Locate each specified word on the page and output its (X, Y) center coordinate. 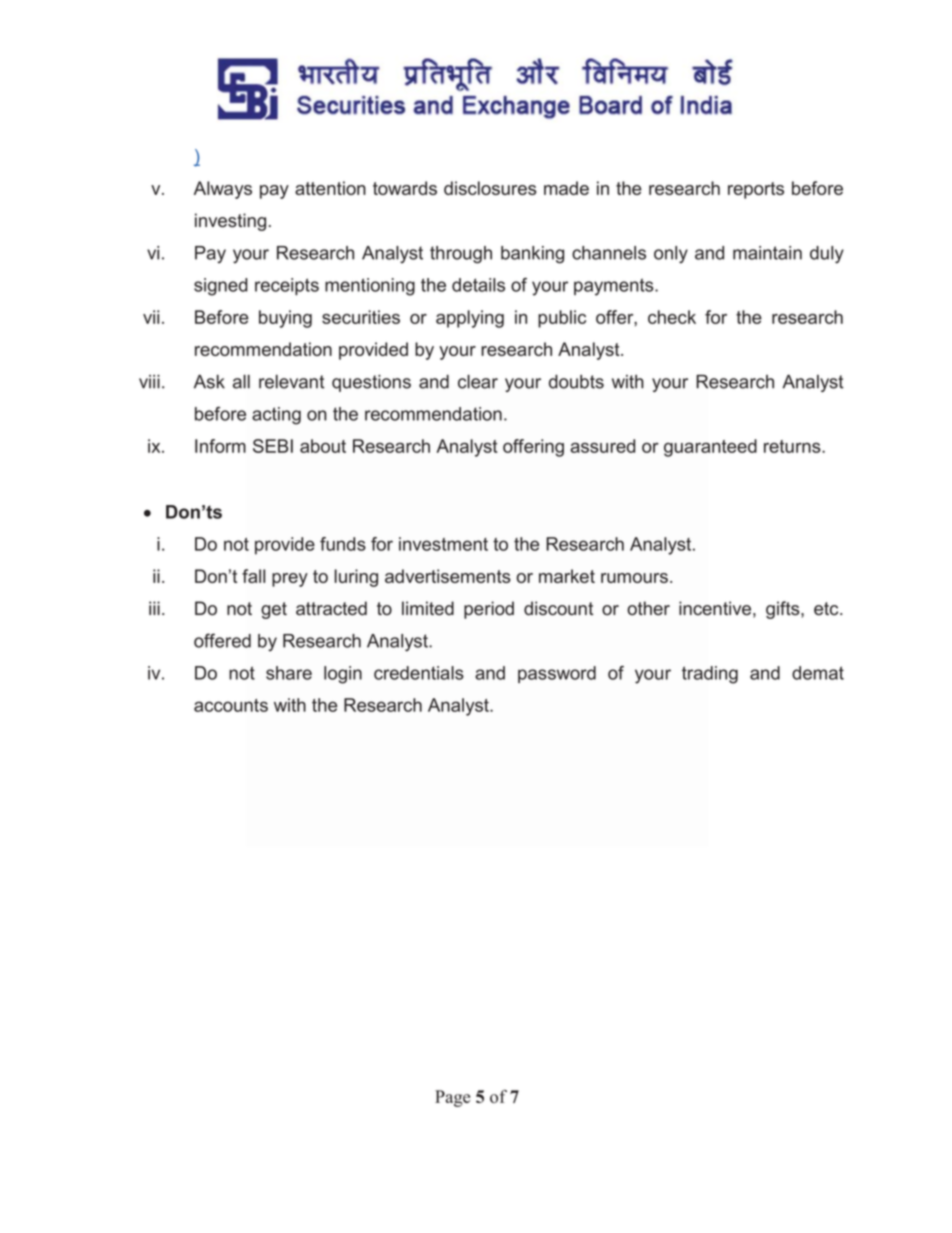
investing (230, 222)
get (274, 610)
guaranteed (710, 448)
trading (710, 675)
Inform (220, 446)
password (557, 674)
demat (818, 673)
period (489, 610)
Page (452, 1098)
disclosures (490, 188)
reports (756, 190)
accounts (231, 705)
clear (478, 382)
